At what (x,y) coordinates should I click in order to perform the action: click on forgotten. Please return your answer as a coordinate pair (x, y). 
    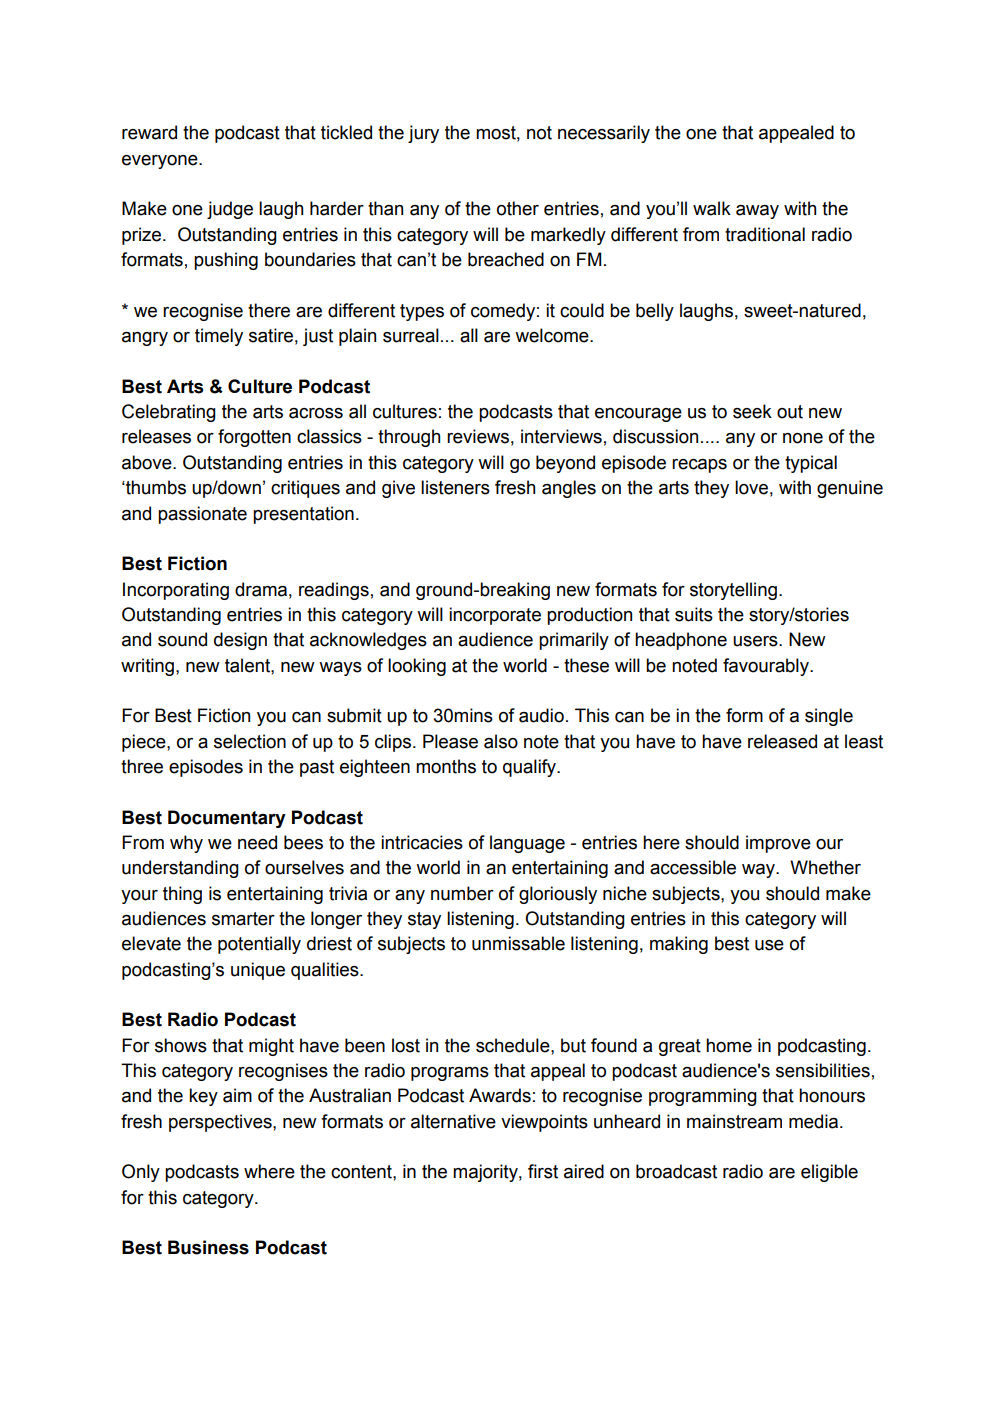
    Looking at the image, I should click on (254, 438).
